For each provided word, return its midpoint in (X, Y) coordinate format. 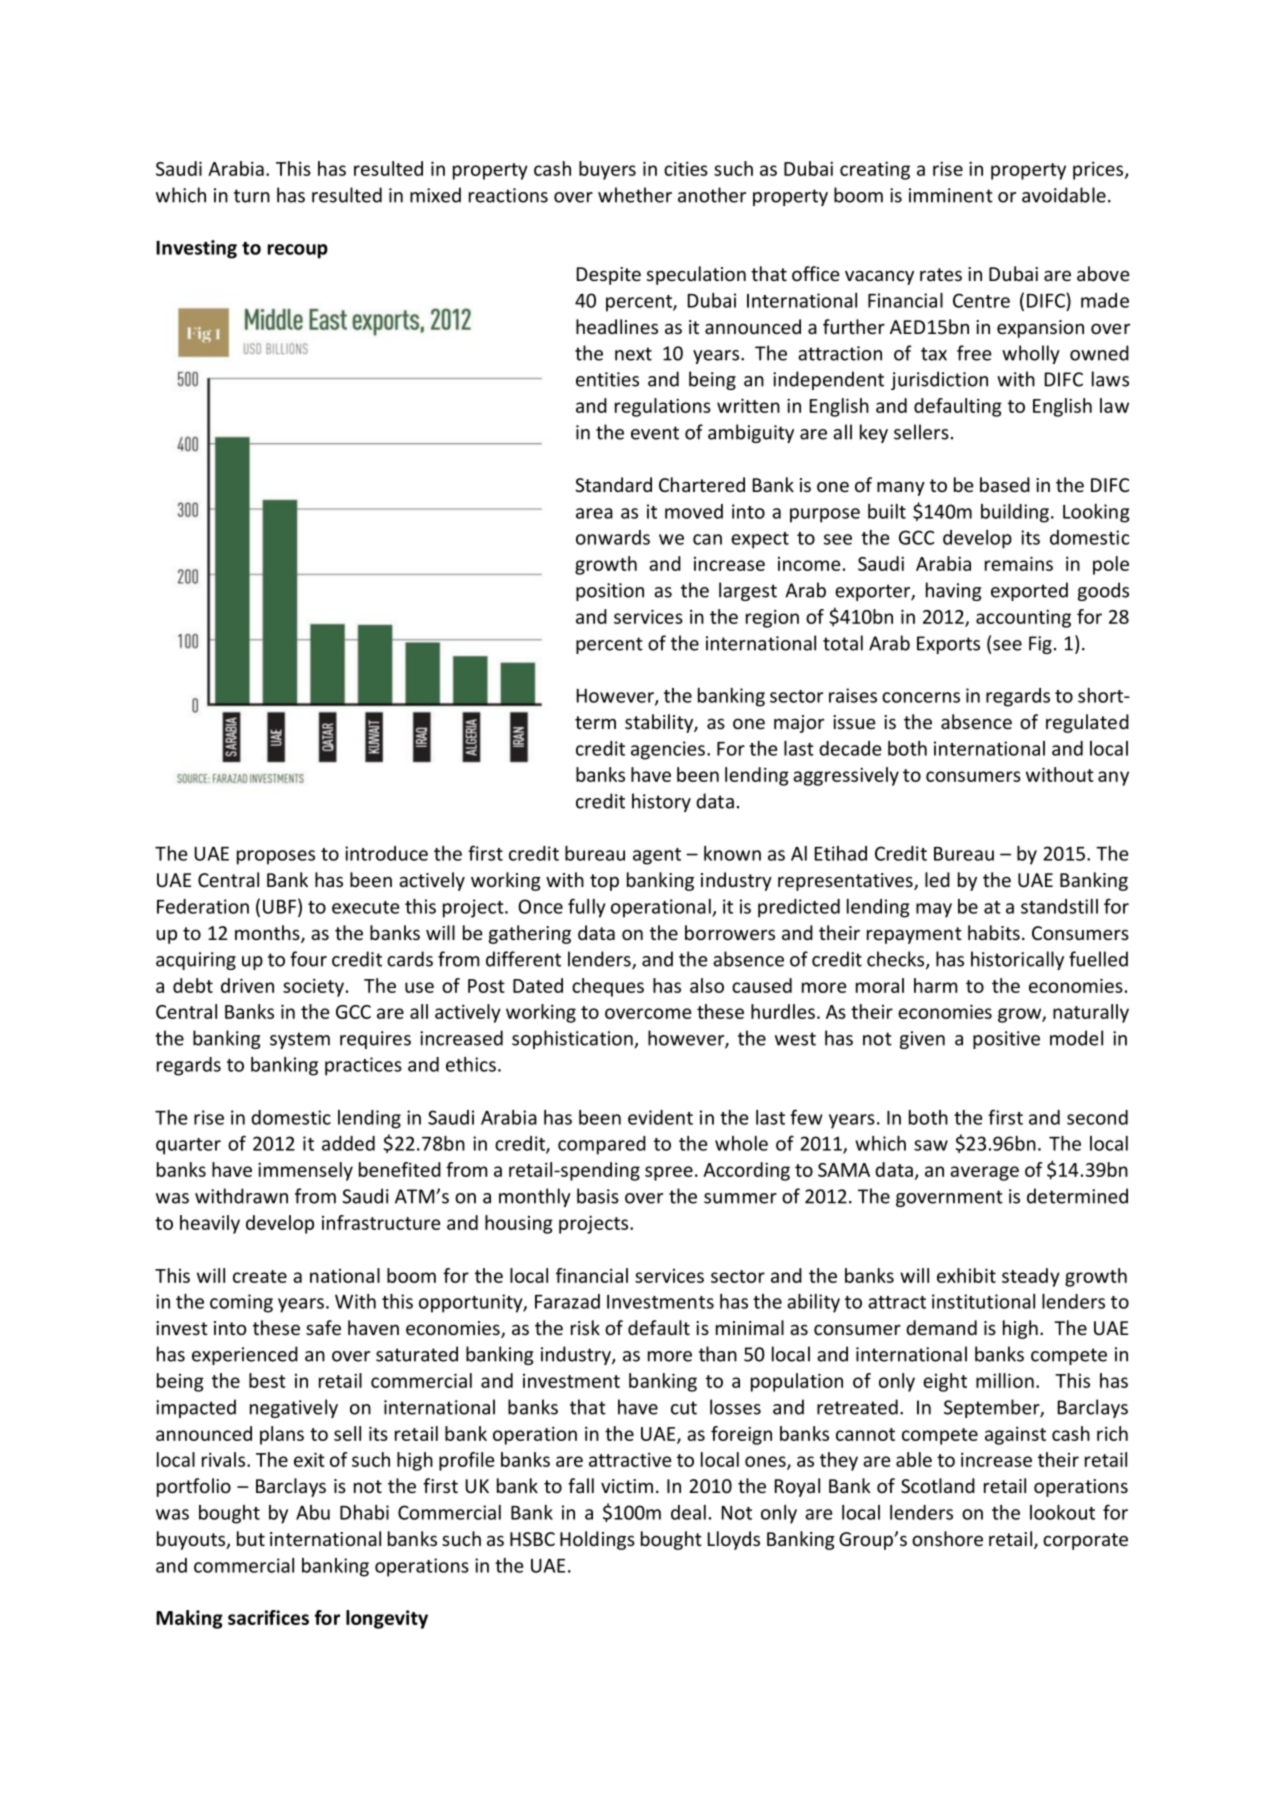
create (260, 1276)
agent (657, 856)
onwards (613, 537)
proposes (276, 857)
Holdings (597, 1540)
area (594, 513)
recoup (298, 251)
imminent (951, 195)
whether (635, 195)
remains (1019, 563)
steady (1031, 1277)
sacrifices (268, 1617)
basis (598, 1196)
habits (994, 932)
